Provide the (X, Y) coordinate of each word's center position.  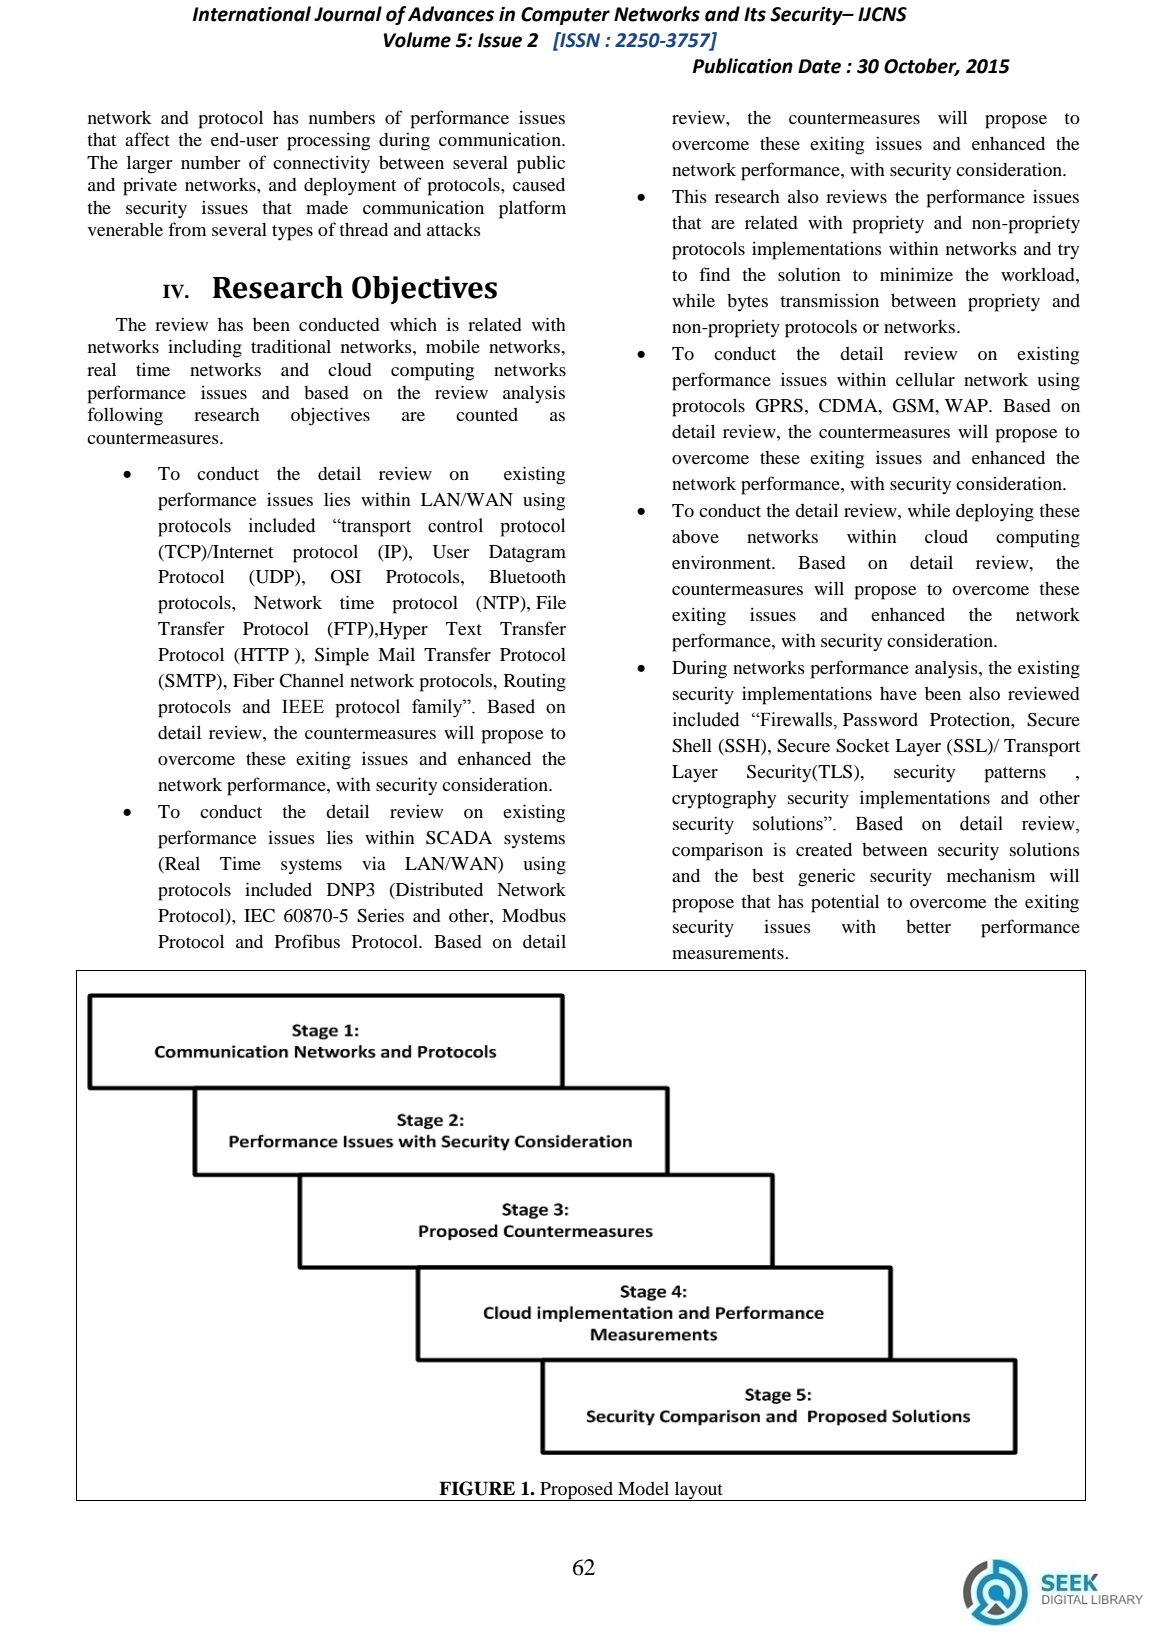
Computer (565, 16)
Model (643, 1488)
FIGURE (477, 1488)
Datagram (527, 554)
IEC (259, 916)
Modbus (534, 915)
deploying (995, 512)
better (928, 926)
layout (698, 1491)
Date (819, 66)
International (252, 14)
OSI (346, 577)
